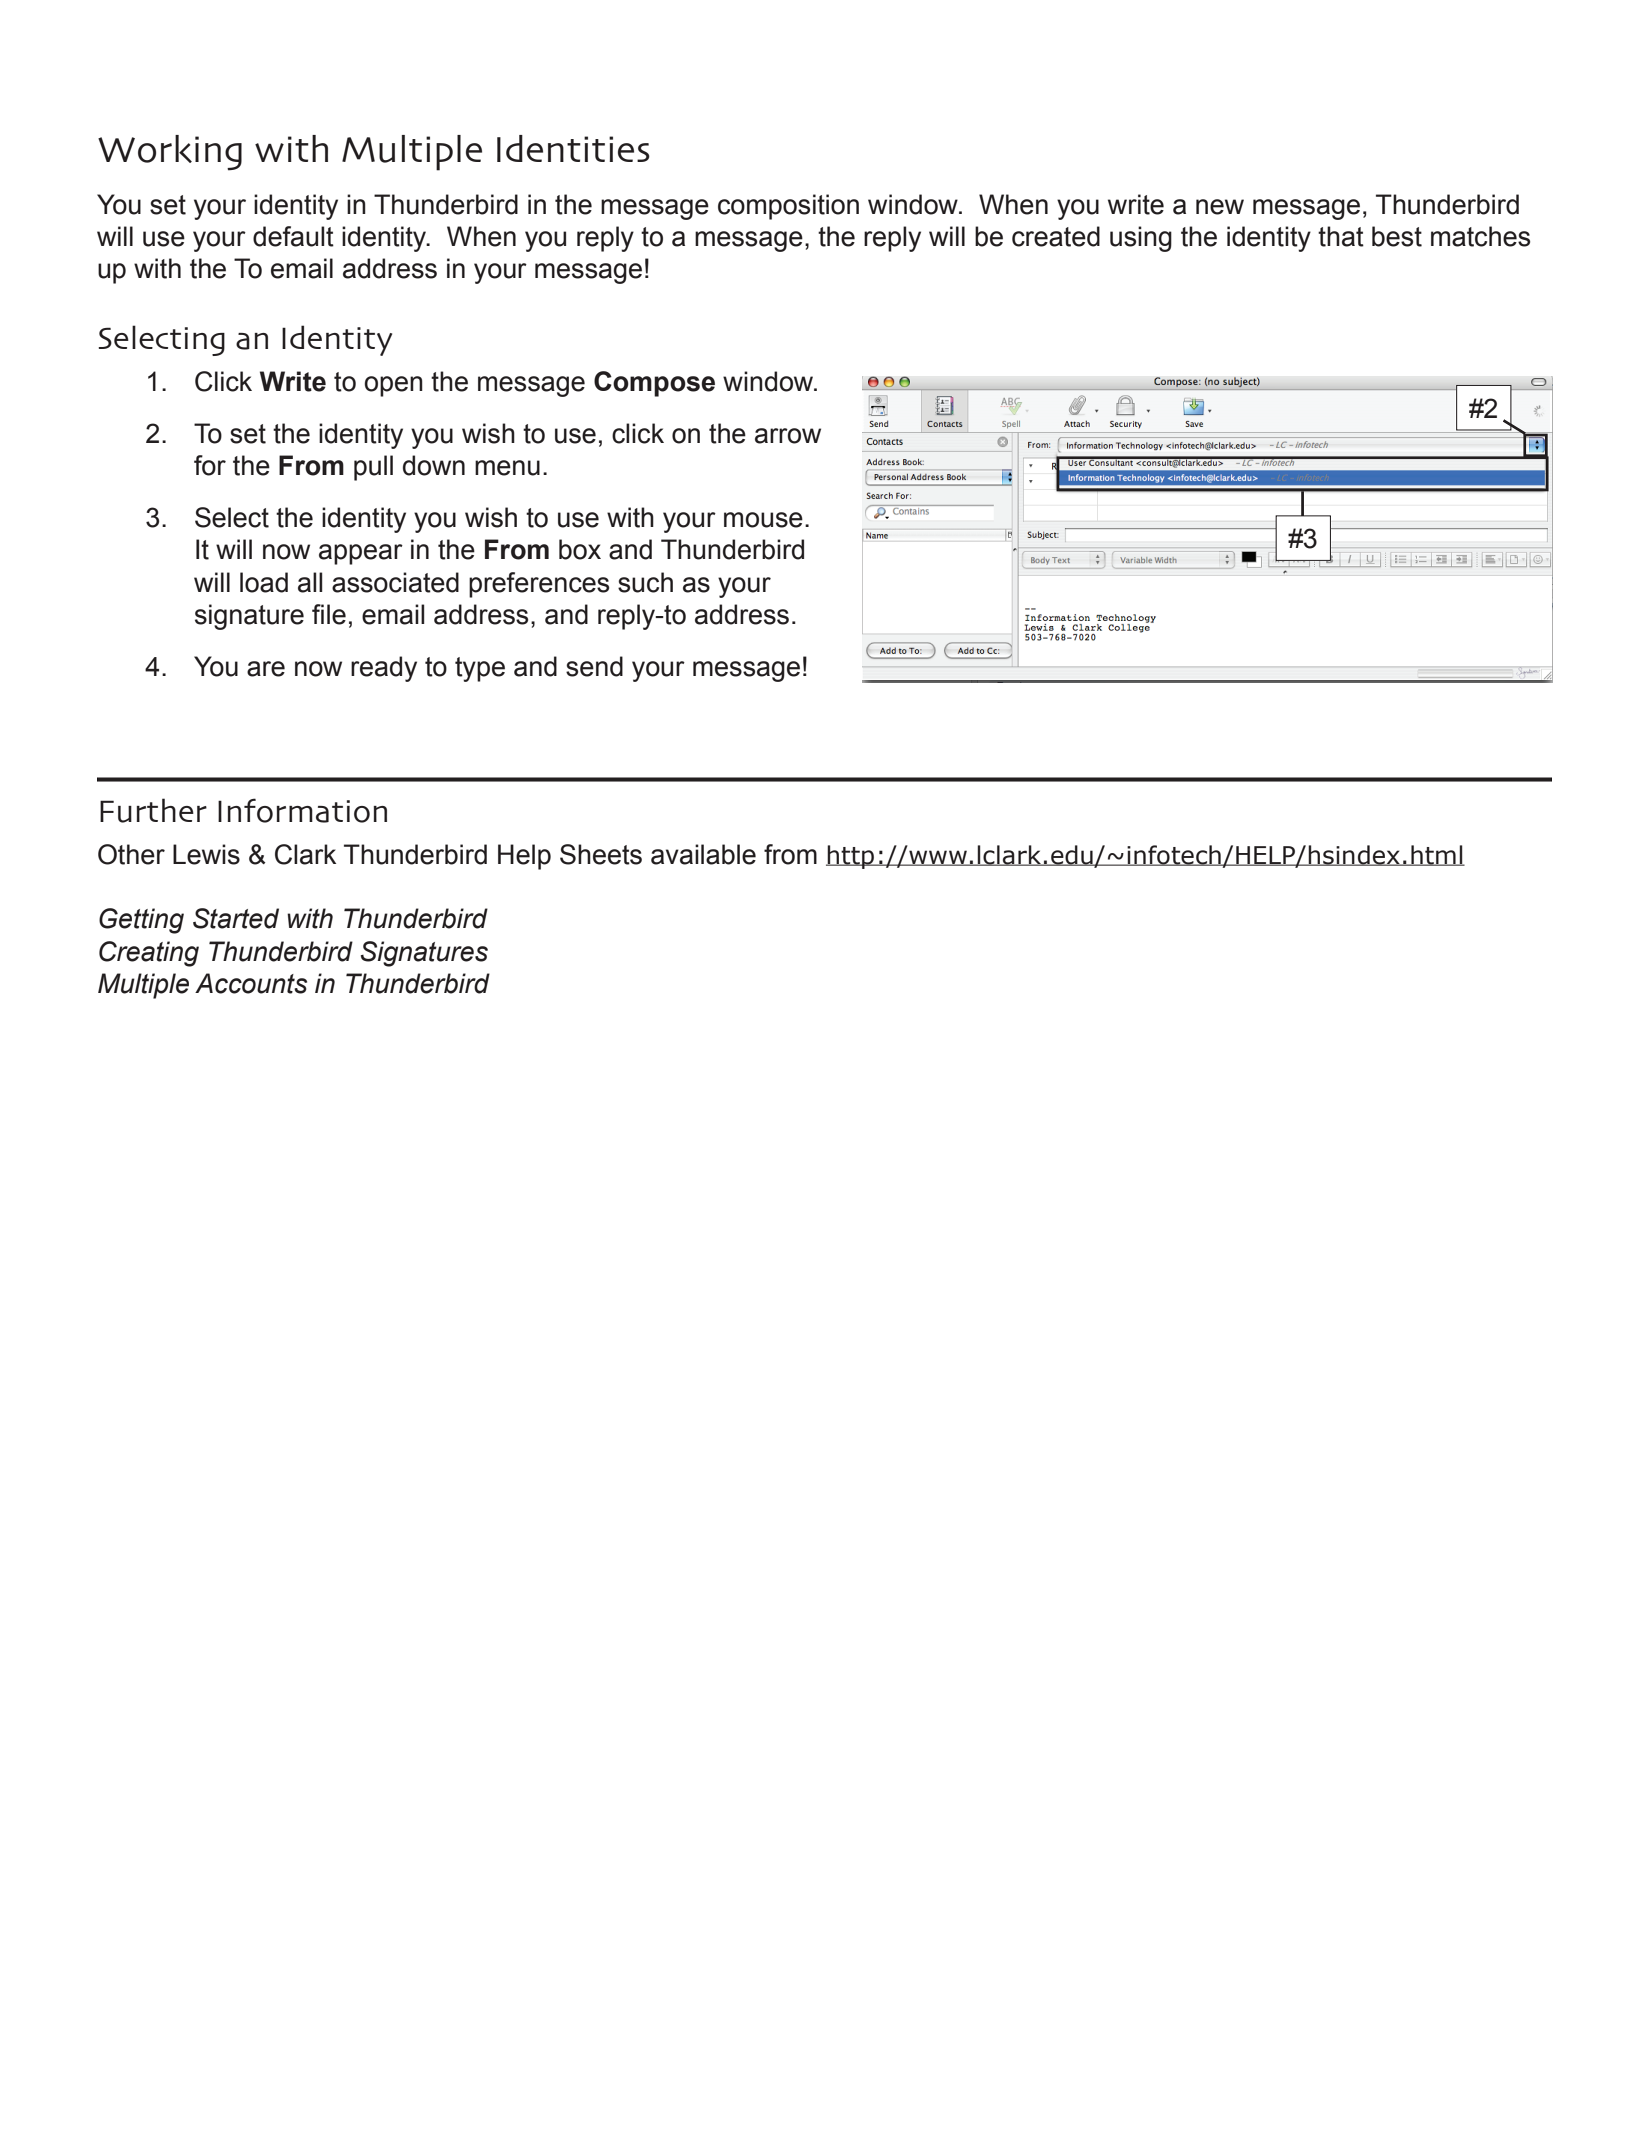 The height and width of the screenshot is (2133, 1649). What do you see at coordinates (170, 153) in the screenshot?
I see `Working` at bounding box center [170, 153].
